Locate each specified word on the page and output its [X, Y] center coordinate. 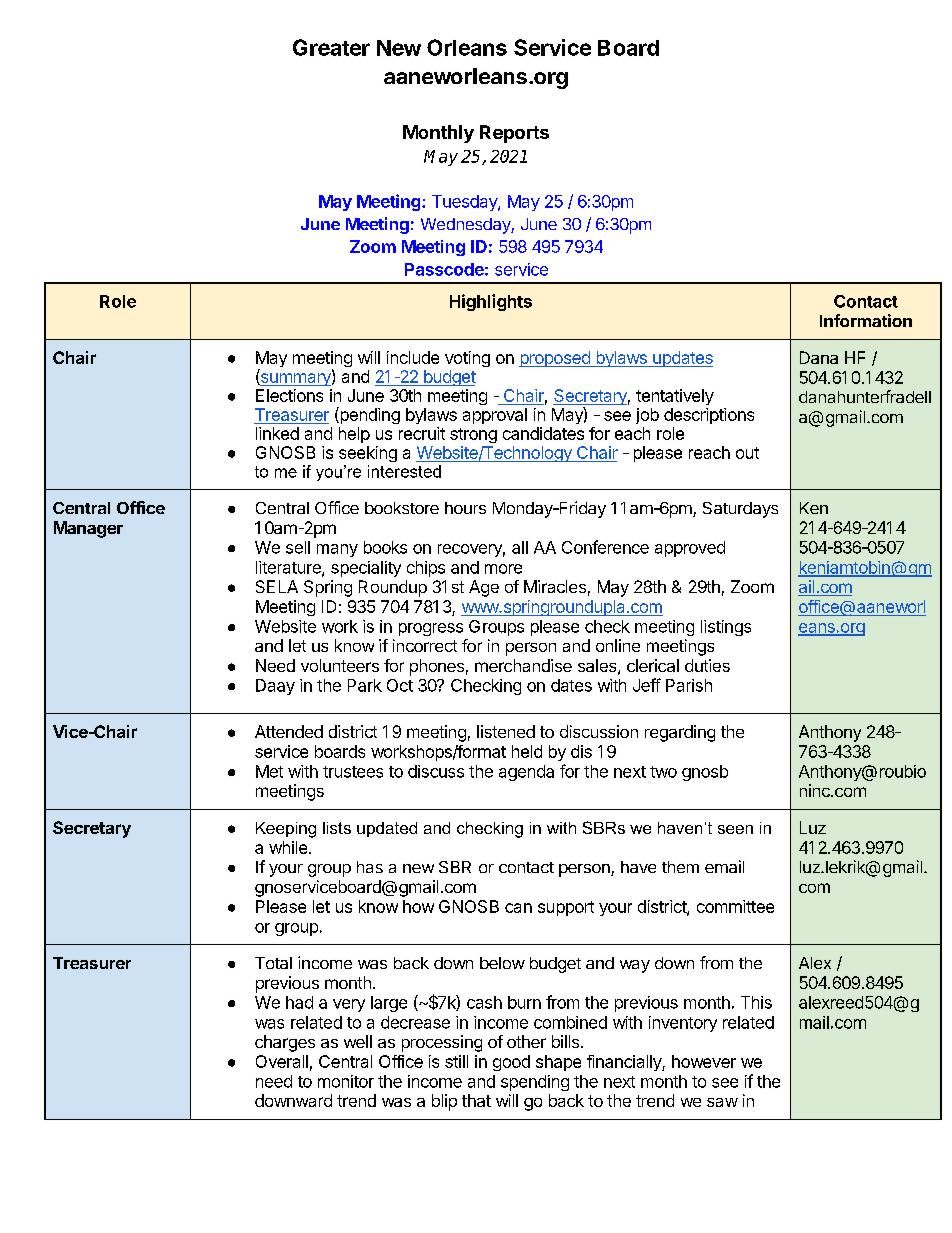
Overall [282, 1061]
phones [437, 667]
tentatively [675, 397]
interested [404, 471]
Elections [289, 395]
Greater [331, 47]
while [288, 847]
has [370, 867]
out [747, 453]
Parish [689, 685]
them [680, 867]
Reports [514, 134]
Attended [289, 731]
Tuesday [465, 203]
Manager [88, 529]
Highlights [491, 302]
